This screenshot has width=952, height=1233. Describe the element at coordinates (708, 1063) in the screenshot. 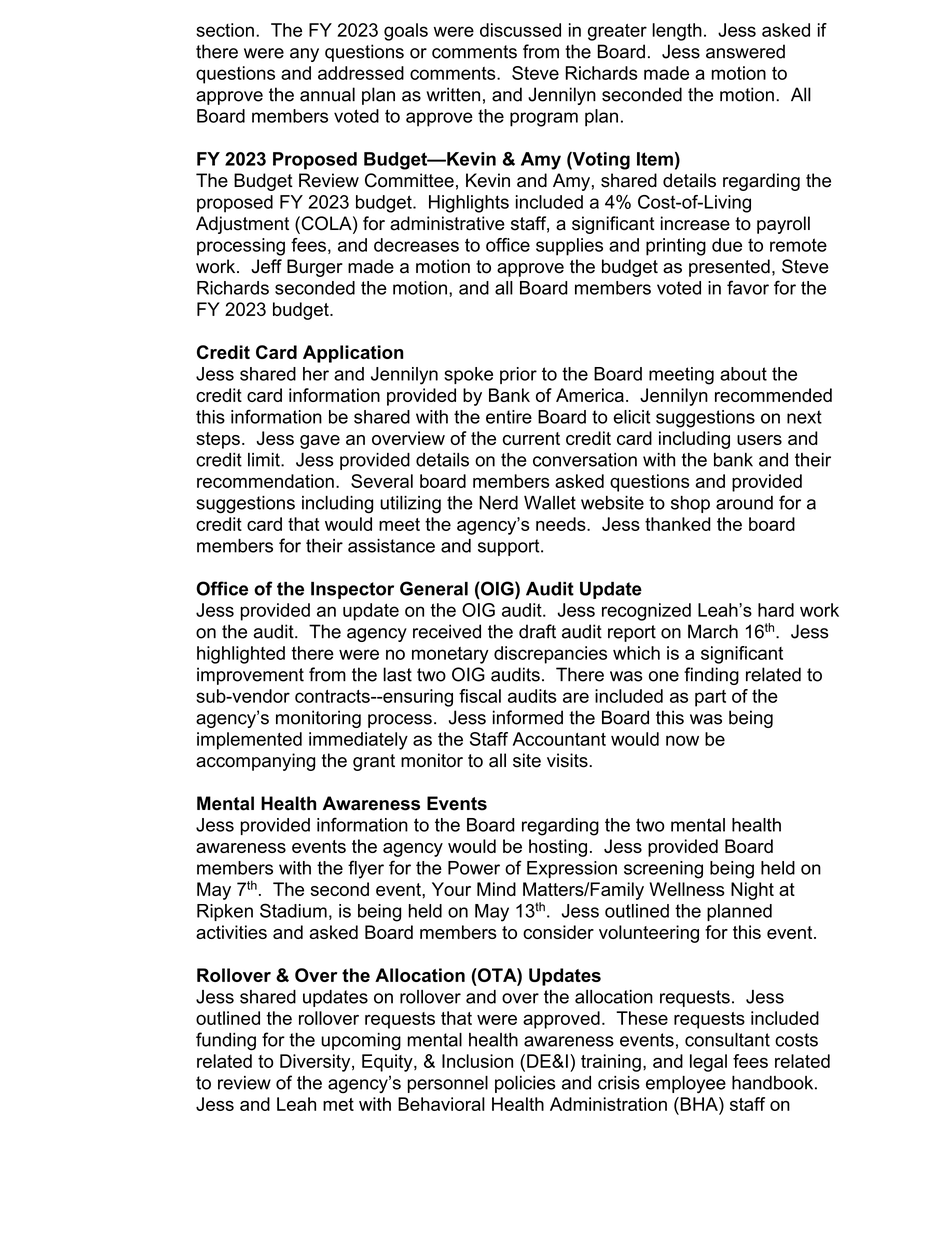

I see `legal` at that location.
